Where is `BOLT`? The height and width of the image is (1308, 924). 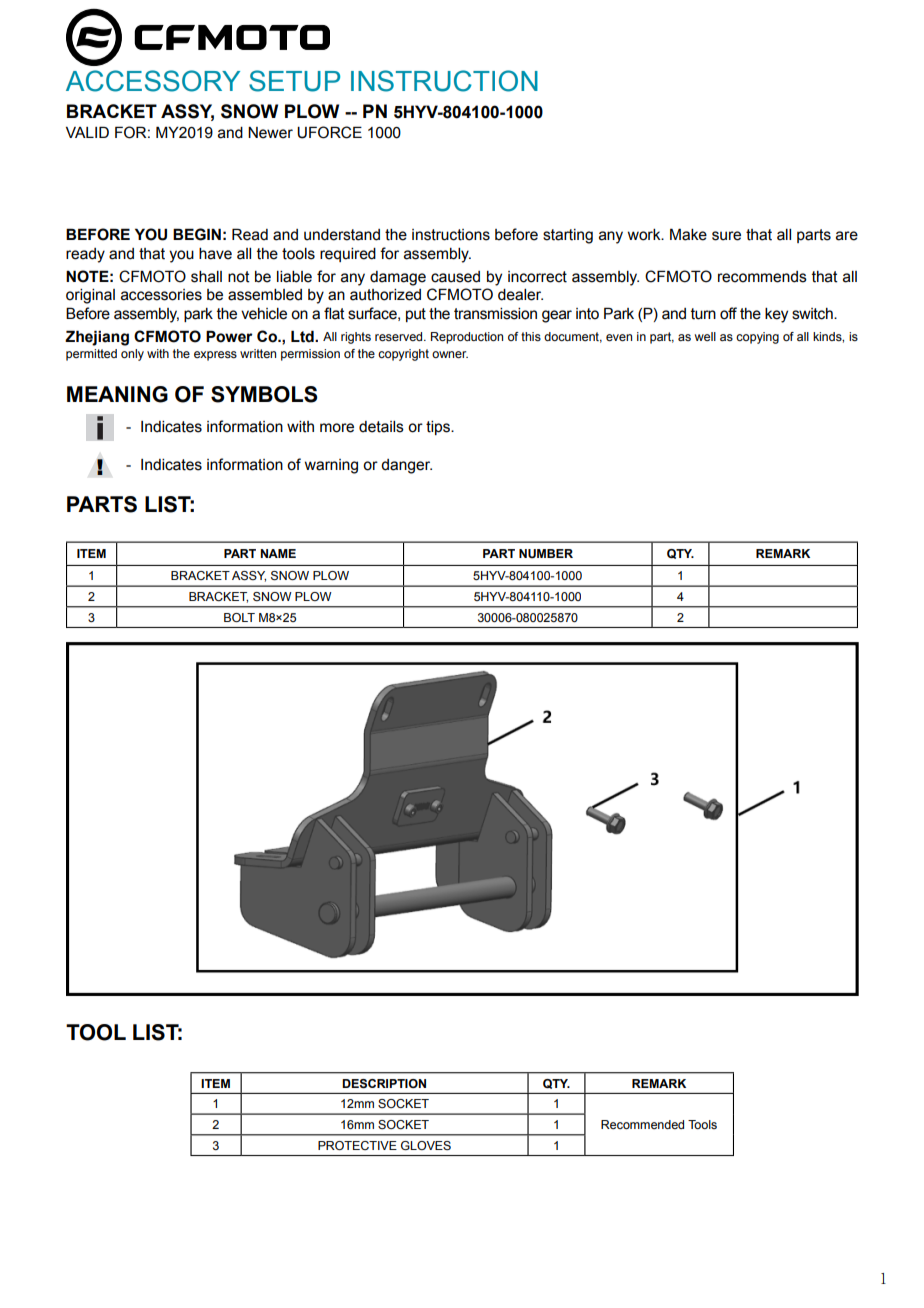
BOLT is located at coordinates (239, 617).
